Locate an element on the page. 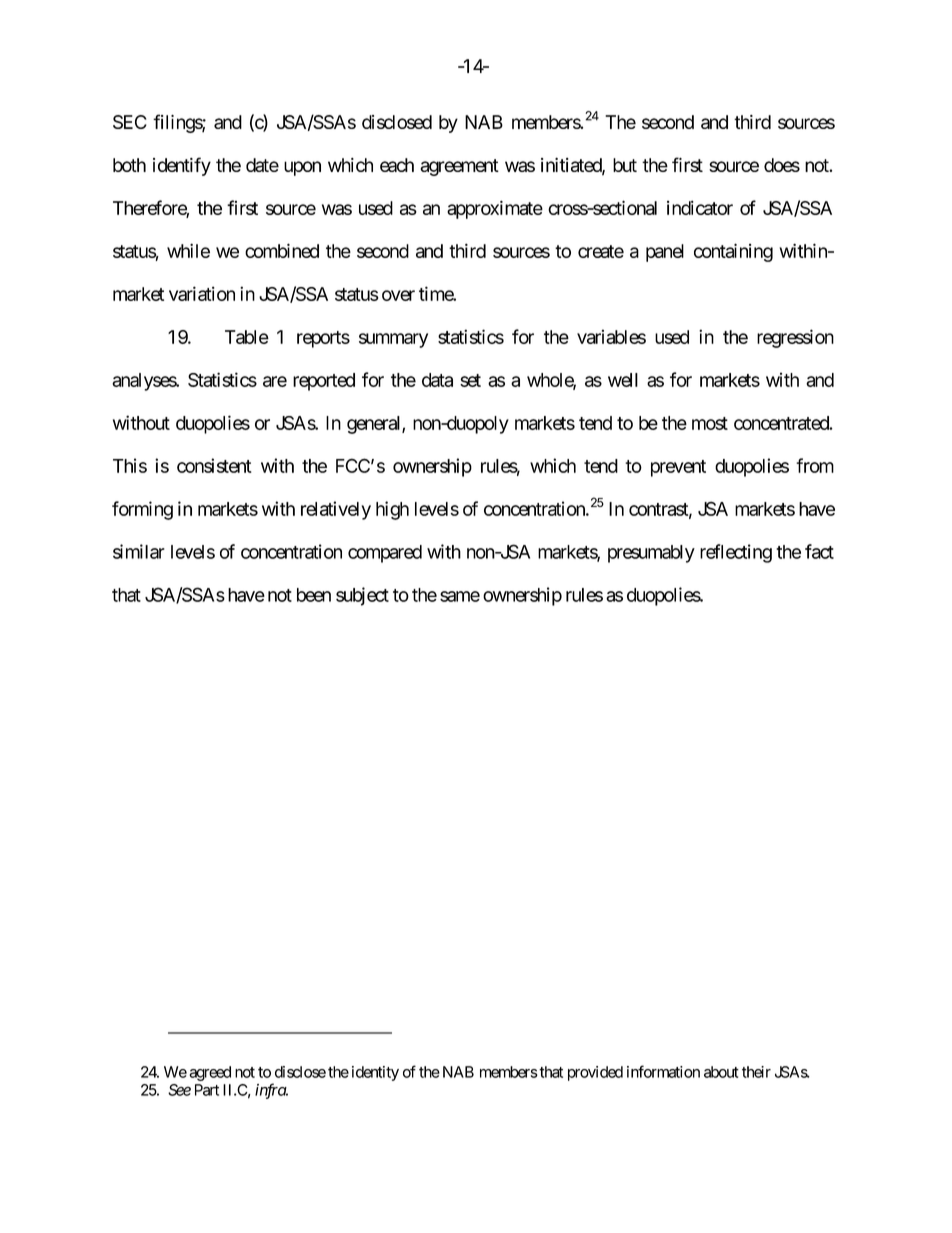 This document has width=952, height=1233. subject is located at coordinates (362, 596).
